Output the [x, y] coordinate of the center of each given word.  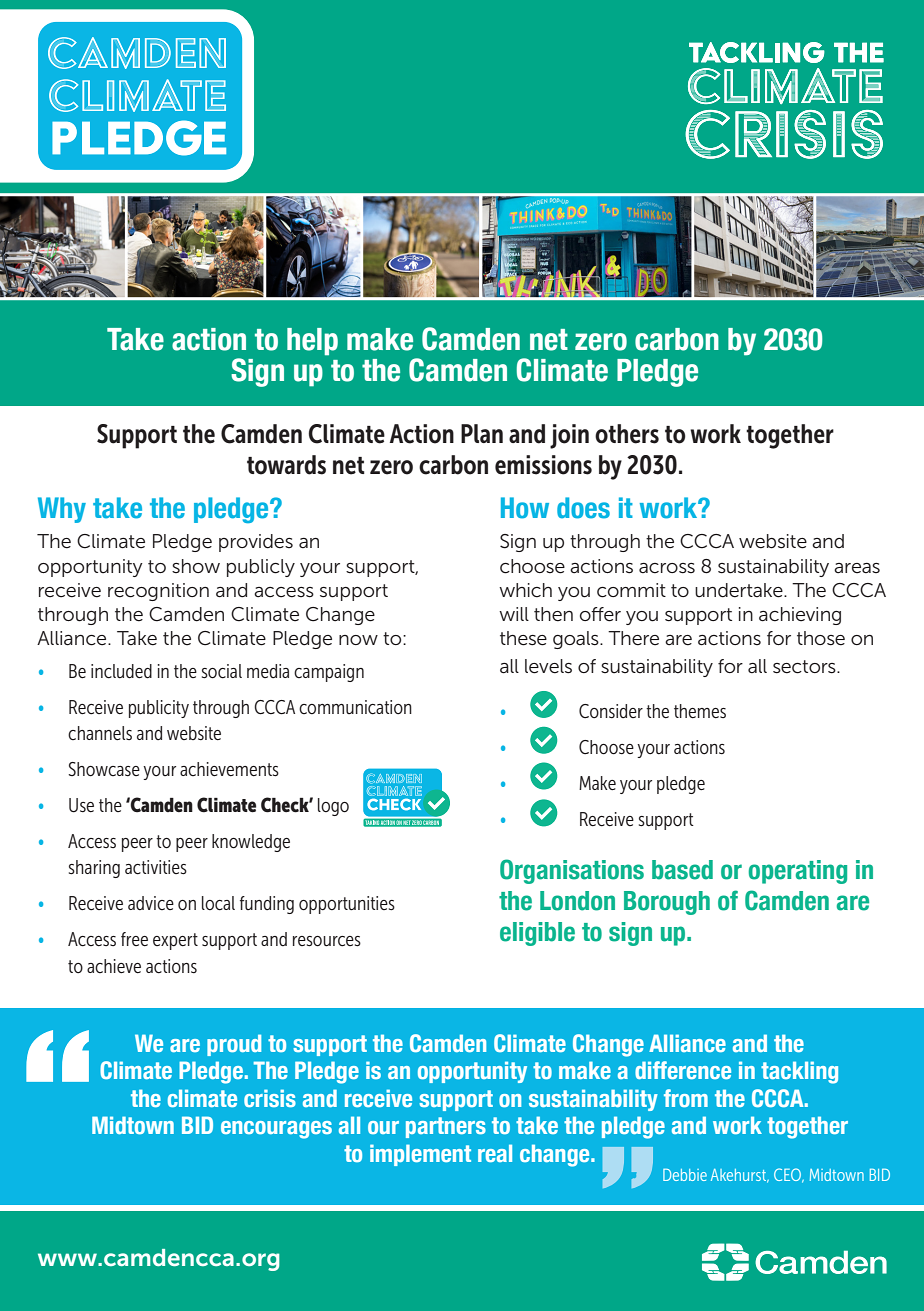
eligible [537, 934]
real [495, 1153]
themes [700, 711]
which [525, 590]
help [312, 342]
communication [355, 707]
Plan [482, 433]
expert [175, 941]
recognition [158, 592]
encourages [276, 1130]
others [627, 434]
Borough [667, 903]
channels [100, 733]
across [667, 568]
